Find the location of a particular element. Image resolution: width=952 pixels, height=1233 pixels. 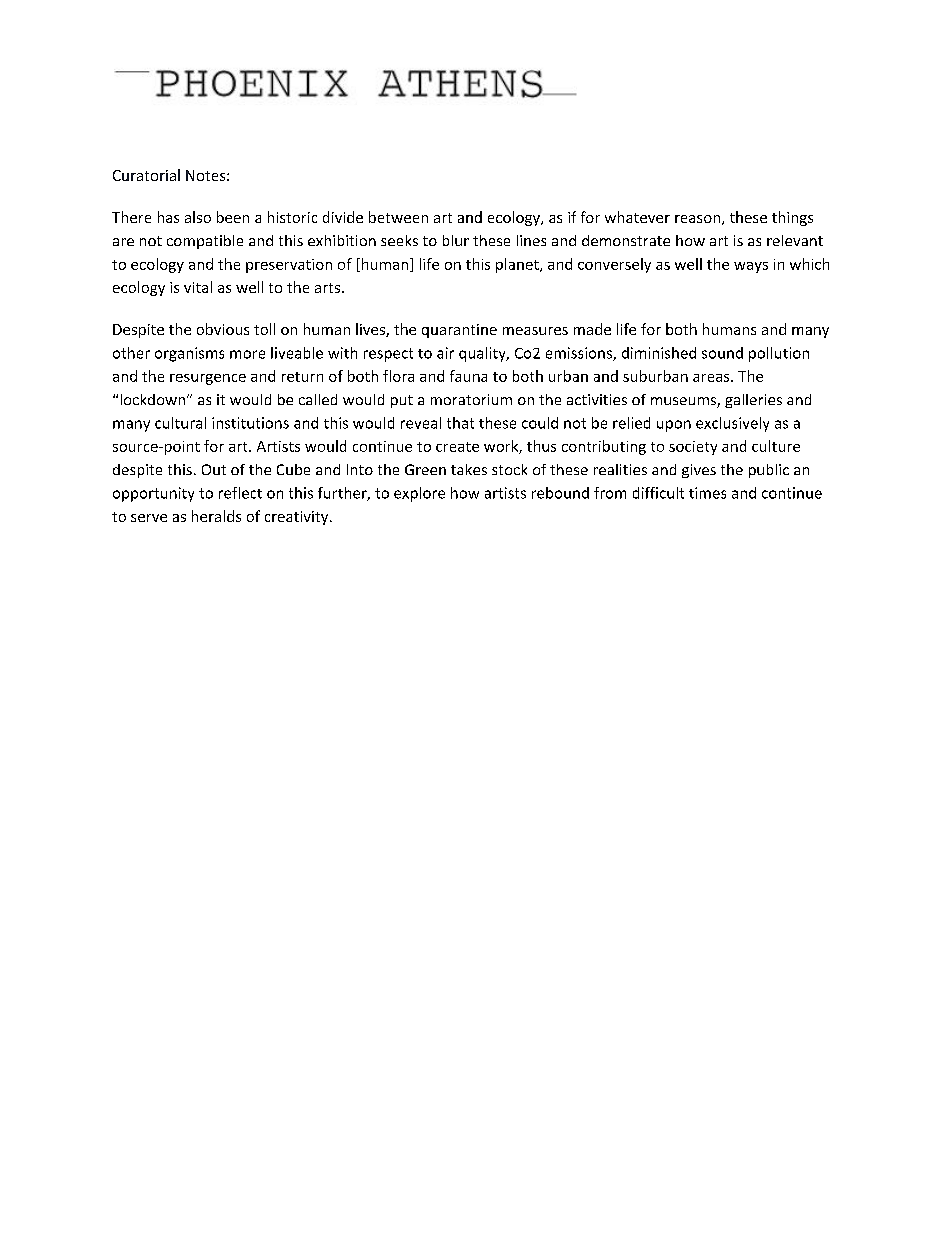

reason is located at coordinates (697, 219).
